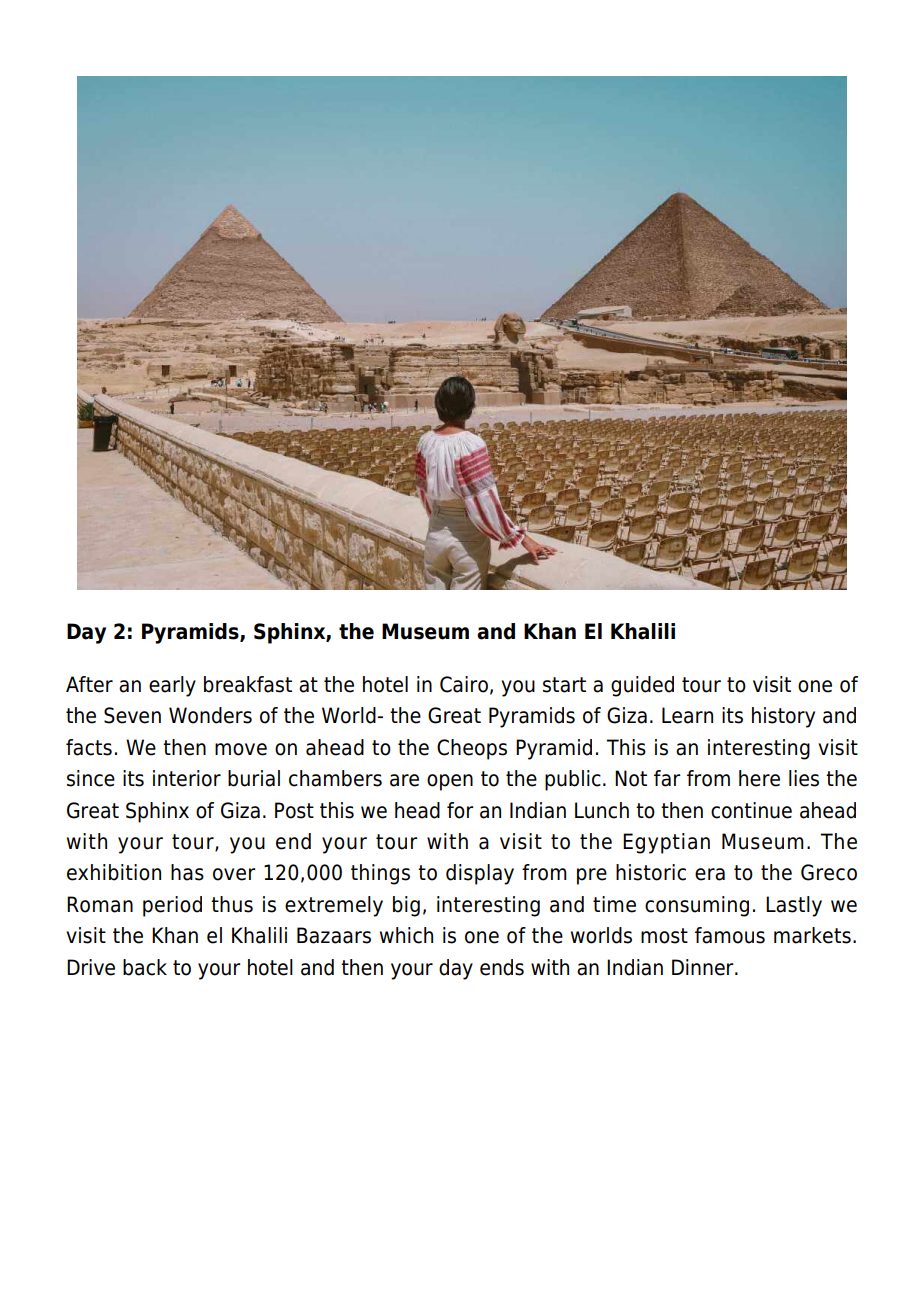  Describe the element at coordinates (172, 906) in the screenshot. I see `period` at that location.
